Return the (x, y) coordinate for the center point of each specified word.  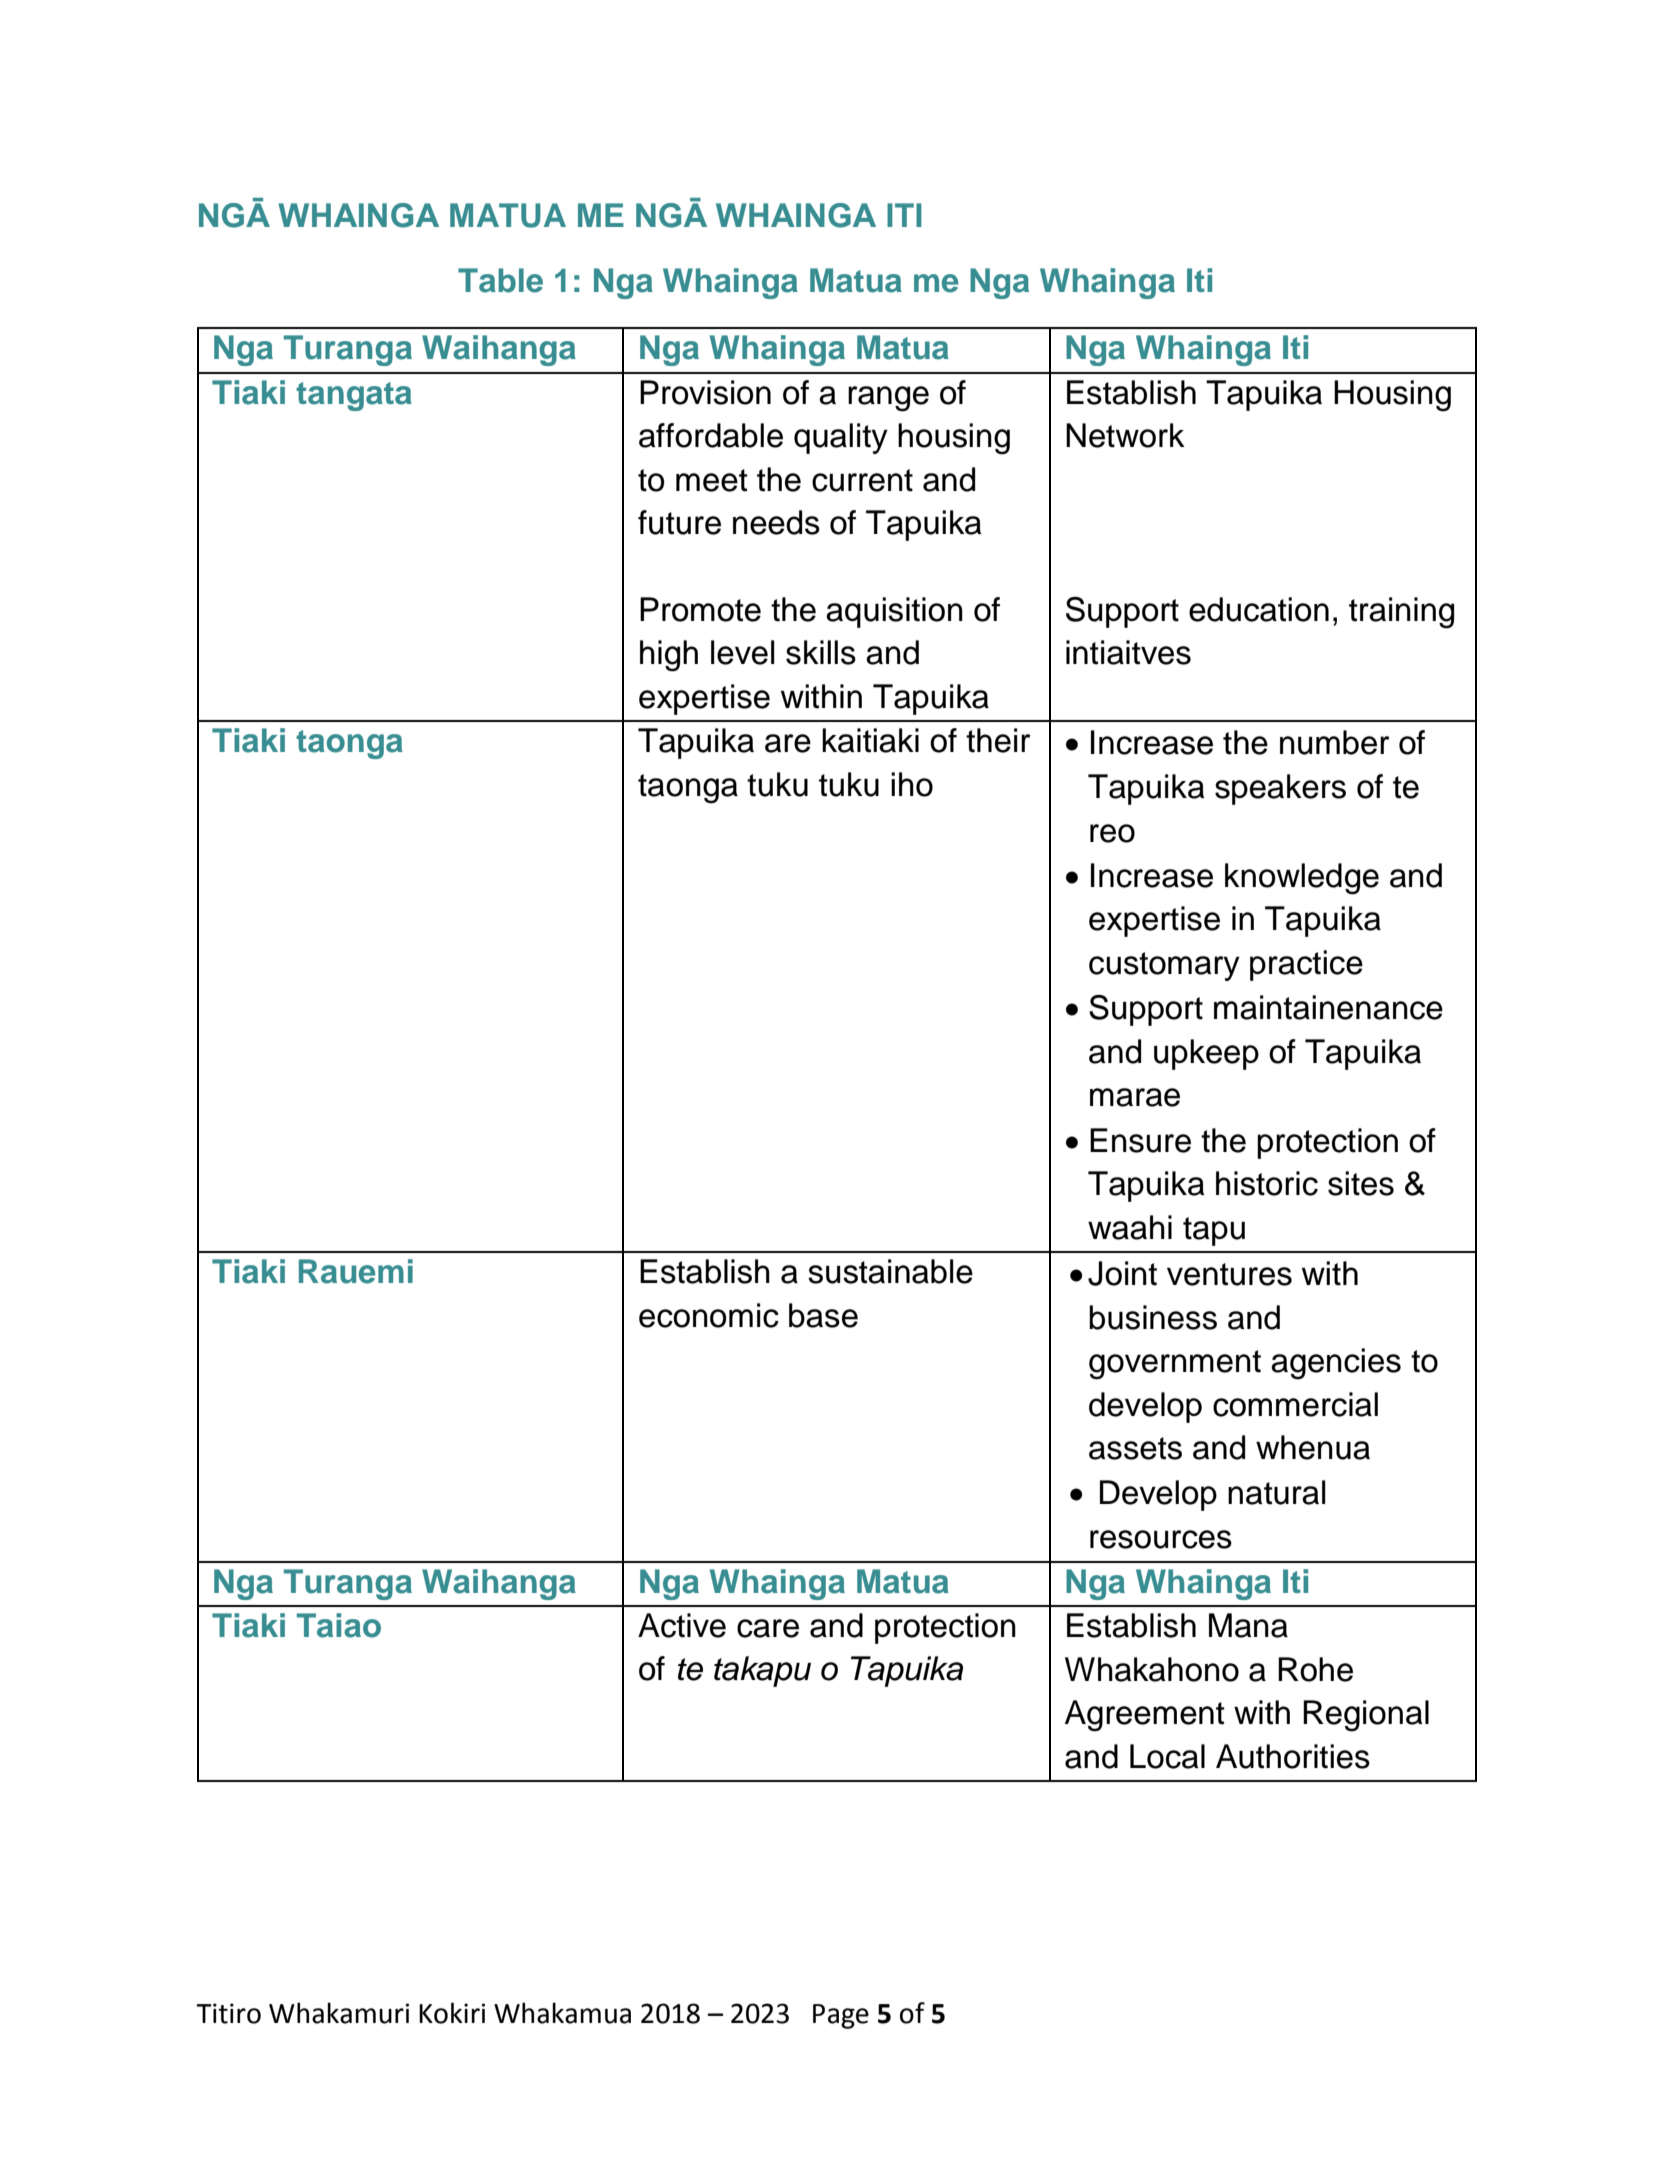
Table (500, 280)
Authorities (1293, 1756)
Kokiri (452, 2013)
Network (1125, 435)
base (823, 1315)
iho (912, 784)
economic (709, 1315)
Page (841, 2016)
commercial (1295, 1404)
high (669, 656)
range (888, 399)
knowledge (1302, 879)
